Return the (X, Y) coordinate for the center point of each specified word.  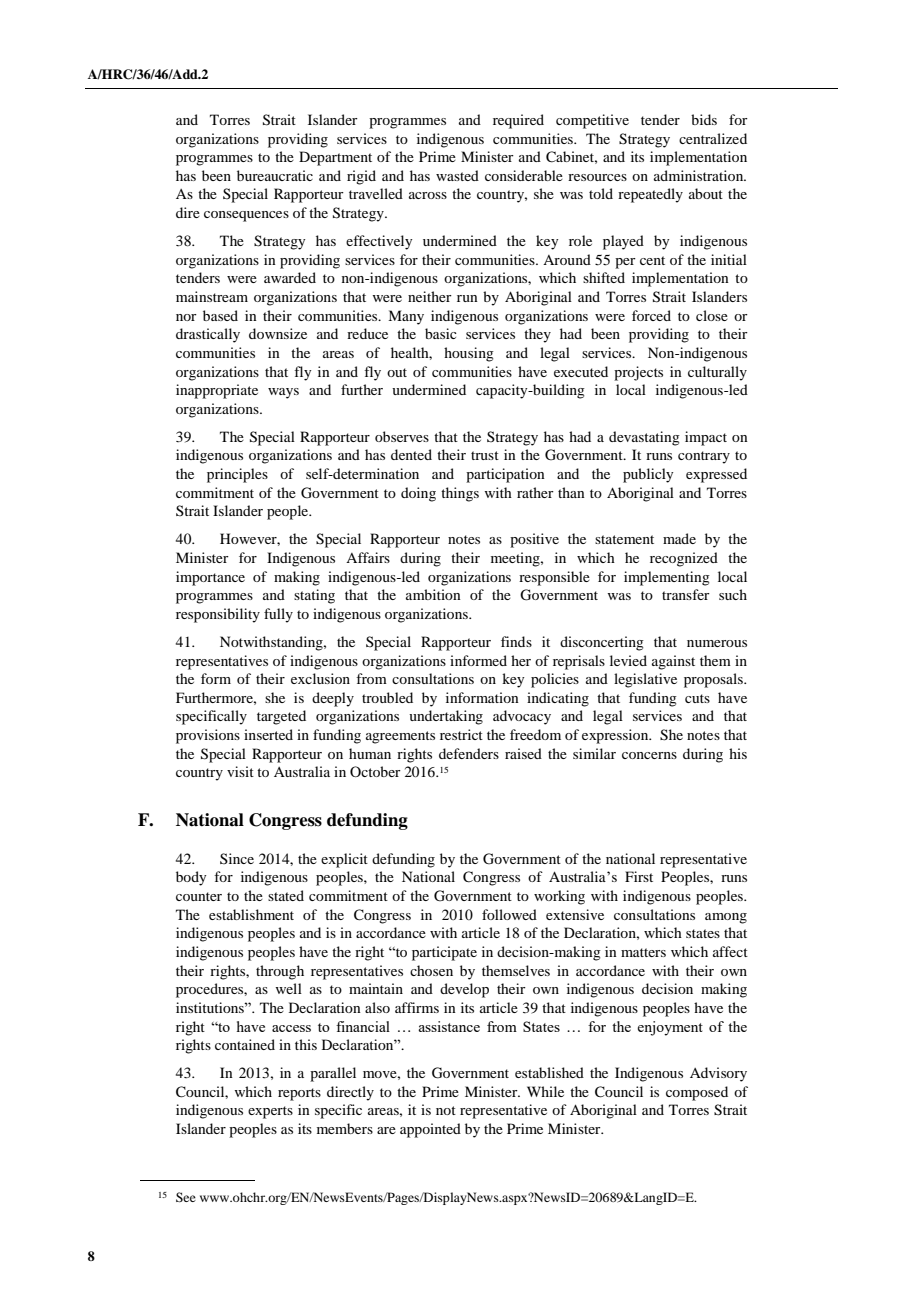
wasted (457, 175)
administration (700, 175)
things (460, 494)
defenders (469, 753)
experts (270, 1112)
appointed (430, 1130)
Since (237, 858)
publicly (648, 475)
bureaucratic (275, 175)
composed (697, 1093)
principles (237, 475)
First (639, 876)
